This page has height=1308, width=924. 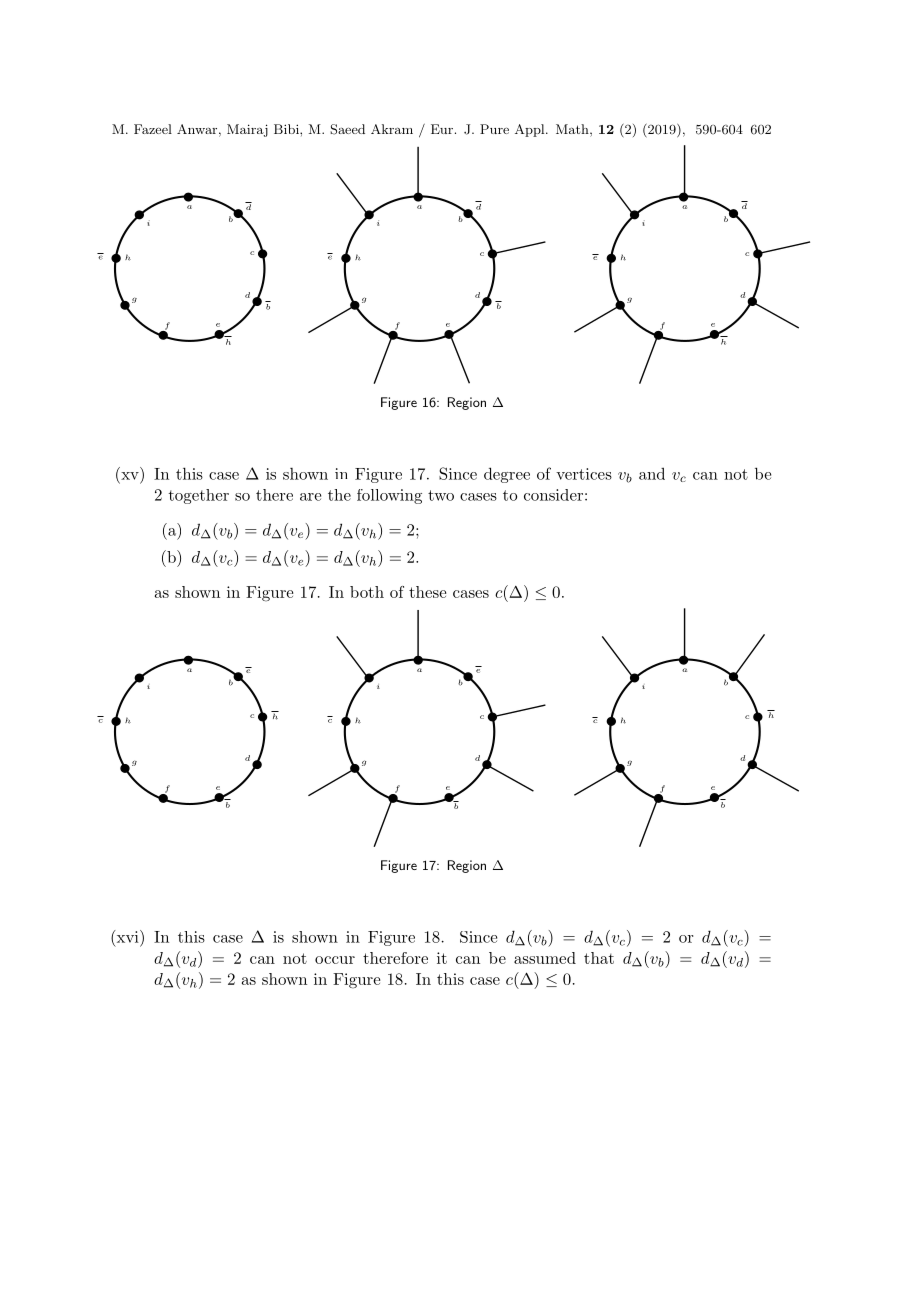 I want to click on that, so click(x=599, y=958).
